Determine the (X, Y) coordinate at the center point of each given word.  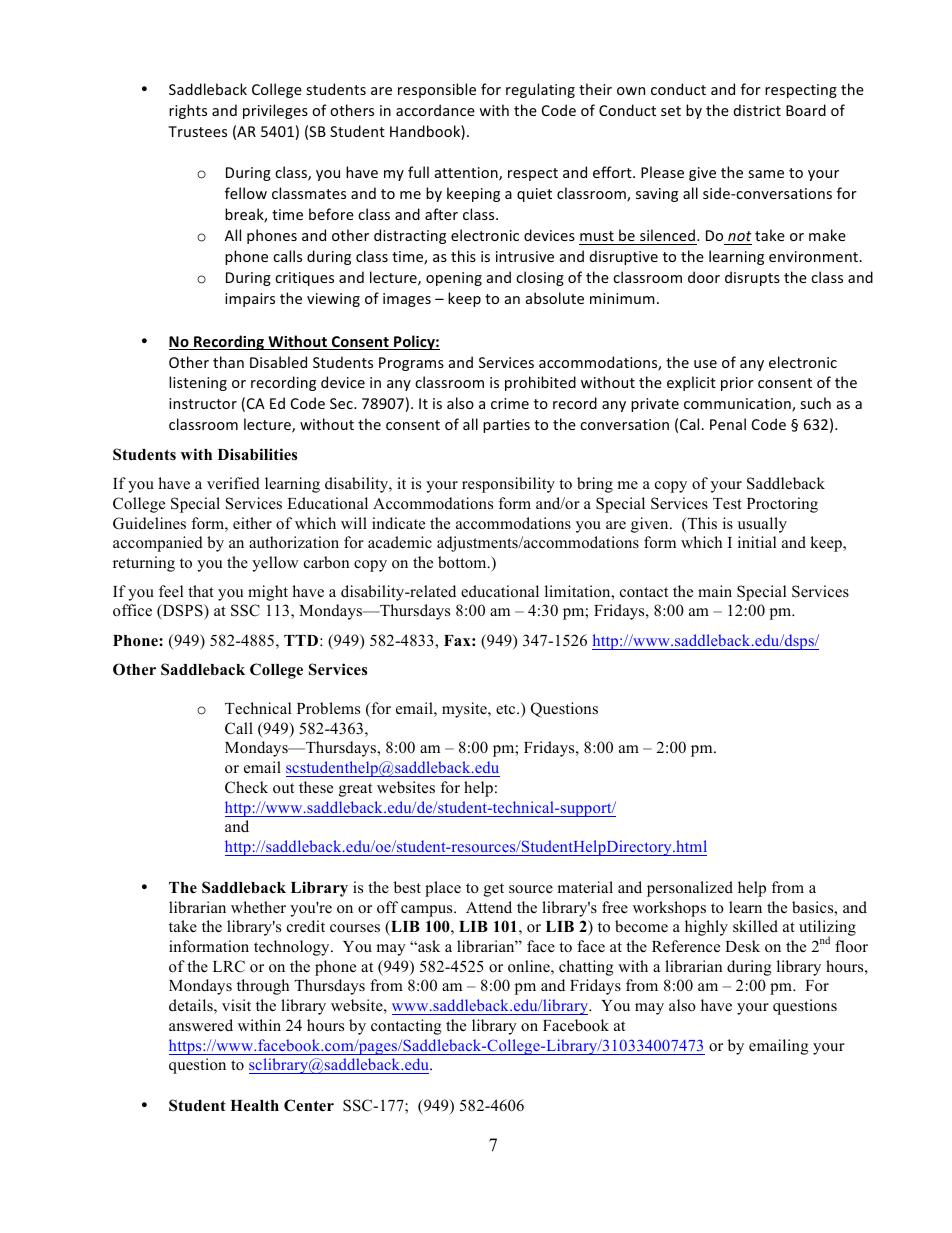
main (715, 591)
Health (254, 1105)
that (201, 591)
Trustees (197, 131)
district (757, 110)
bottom (463, 562)
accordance (435, 110)
